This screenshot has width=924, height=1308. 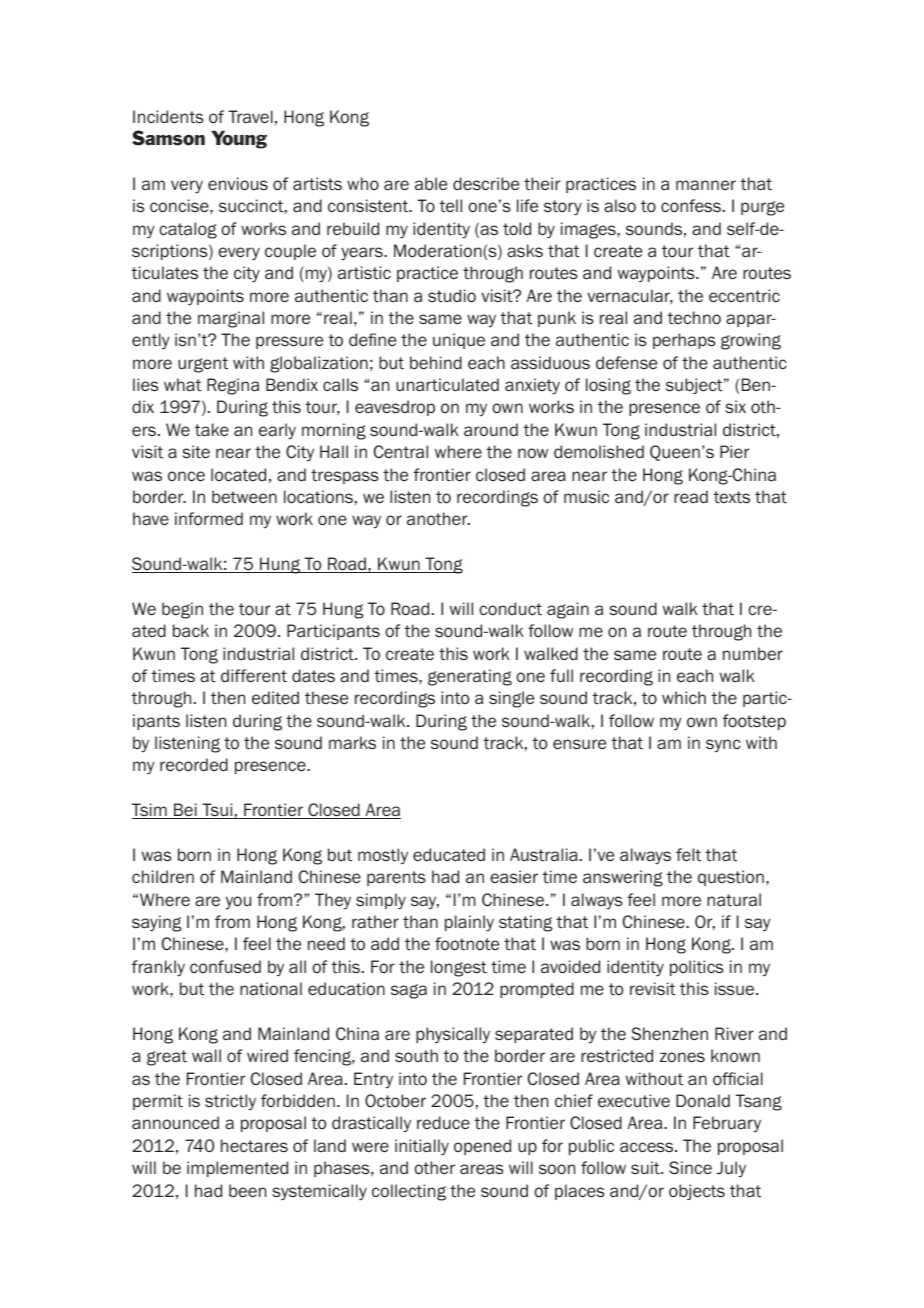 What do you see at coordinates (706, 185) in the screenshot?
I see `manner` at bounding box center [706, 185].
